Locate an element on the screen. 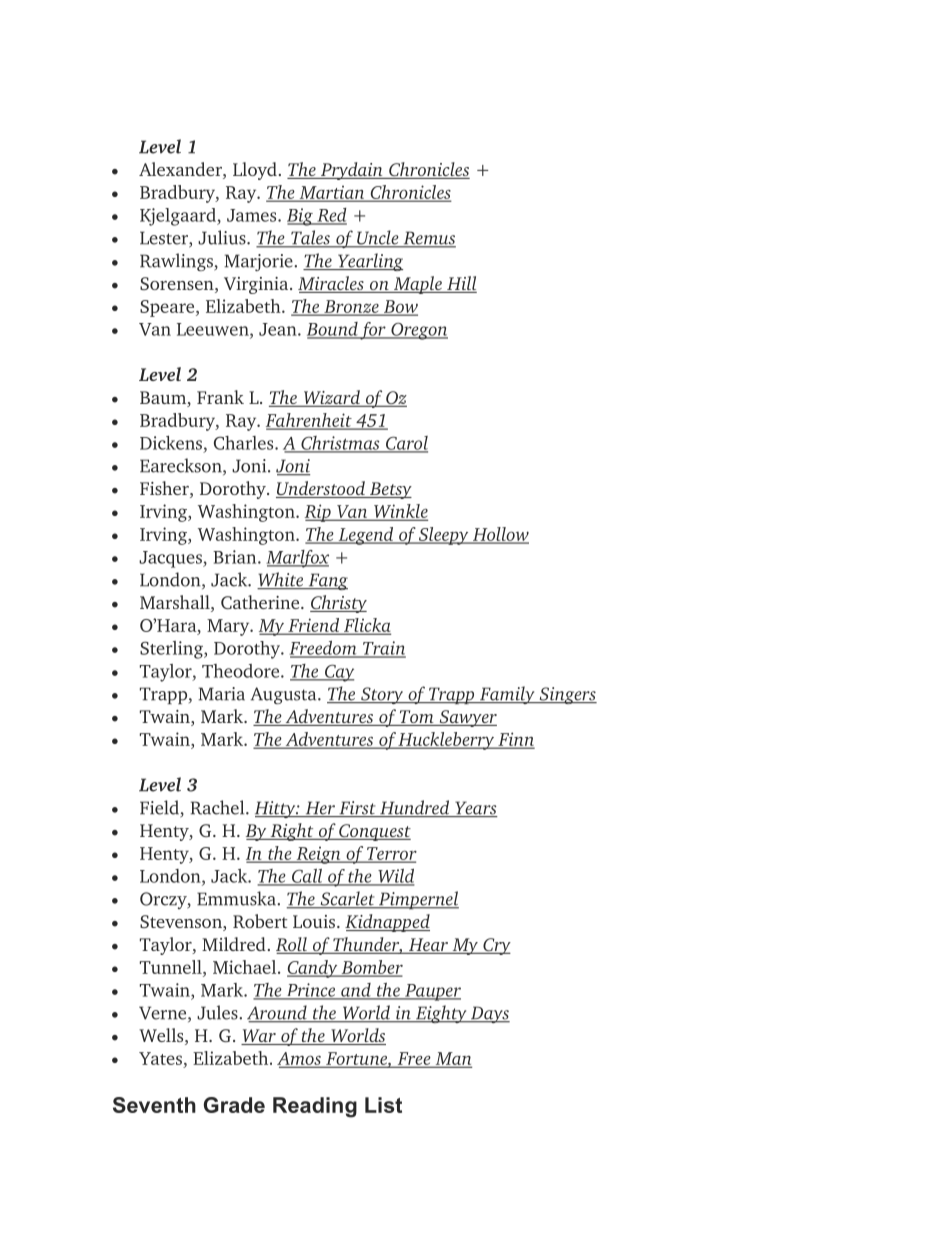 The height and width of the screenshot is (1233, 952). Hill is located at coordinates (461, 284).
